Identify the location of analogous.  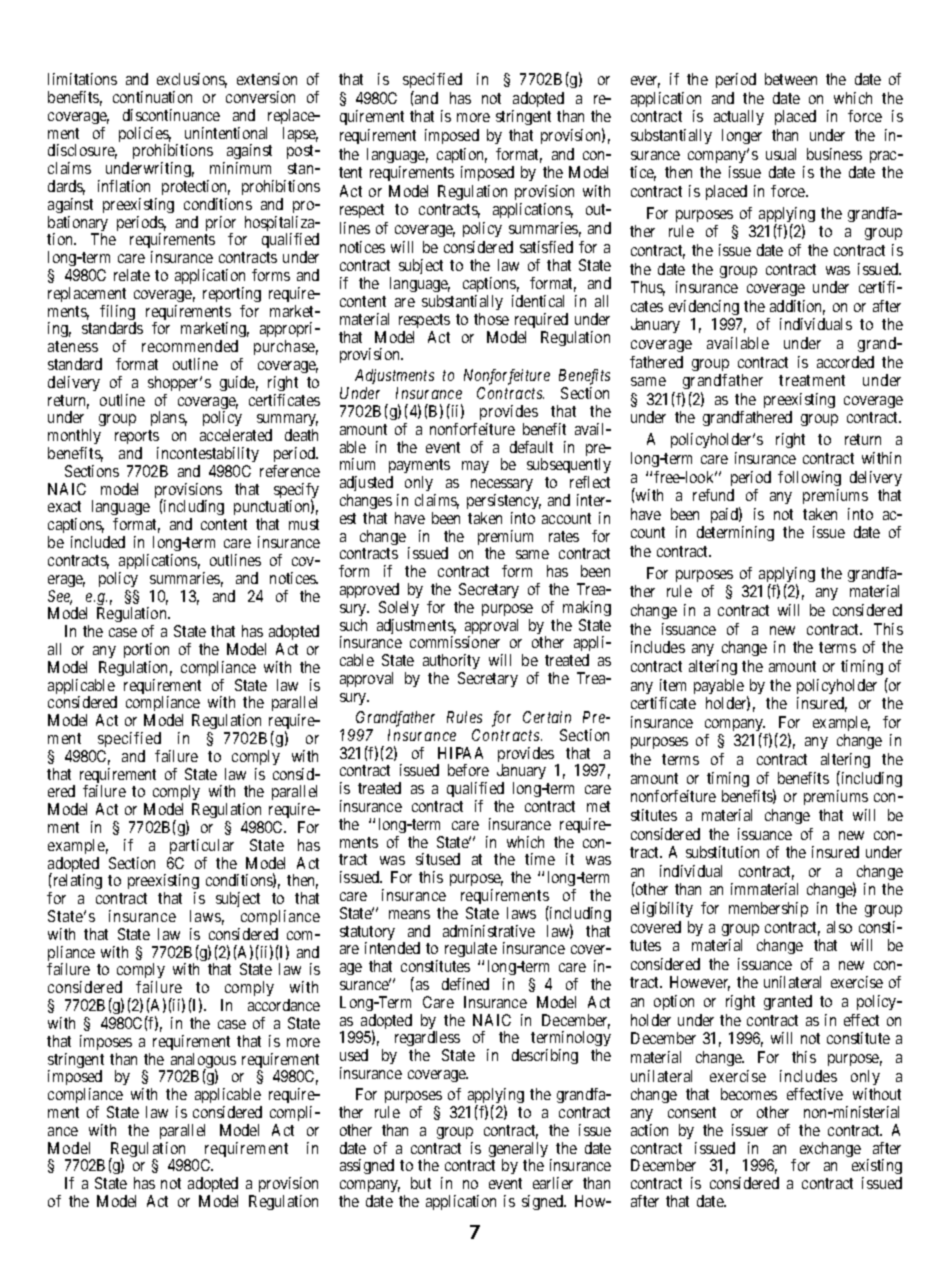
(202, 1062).
